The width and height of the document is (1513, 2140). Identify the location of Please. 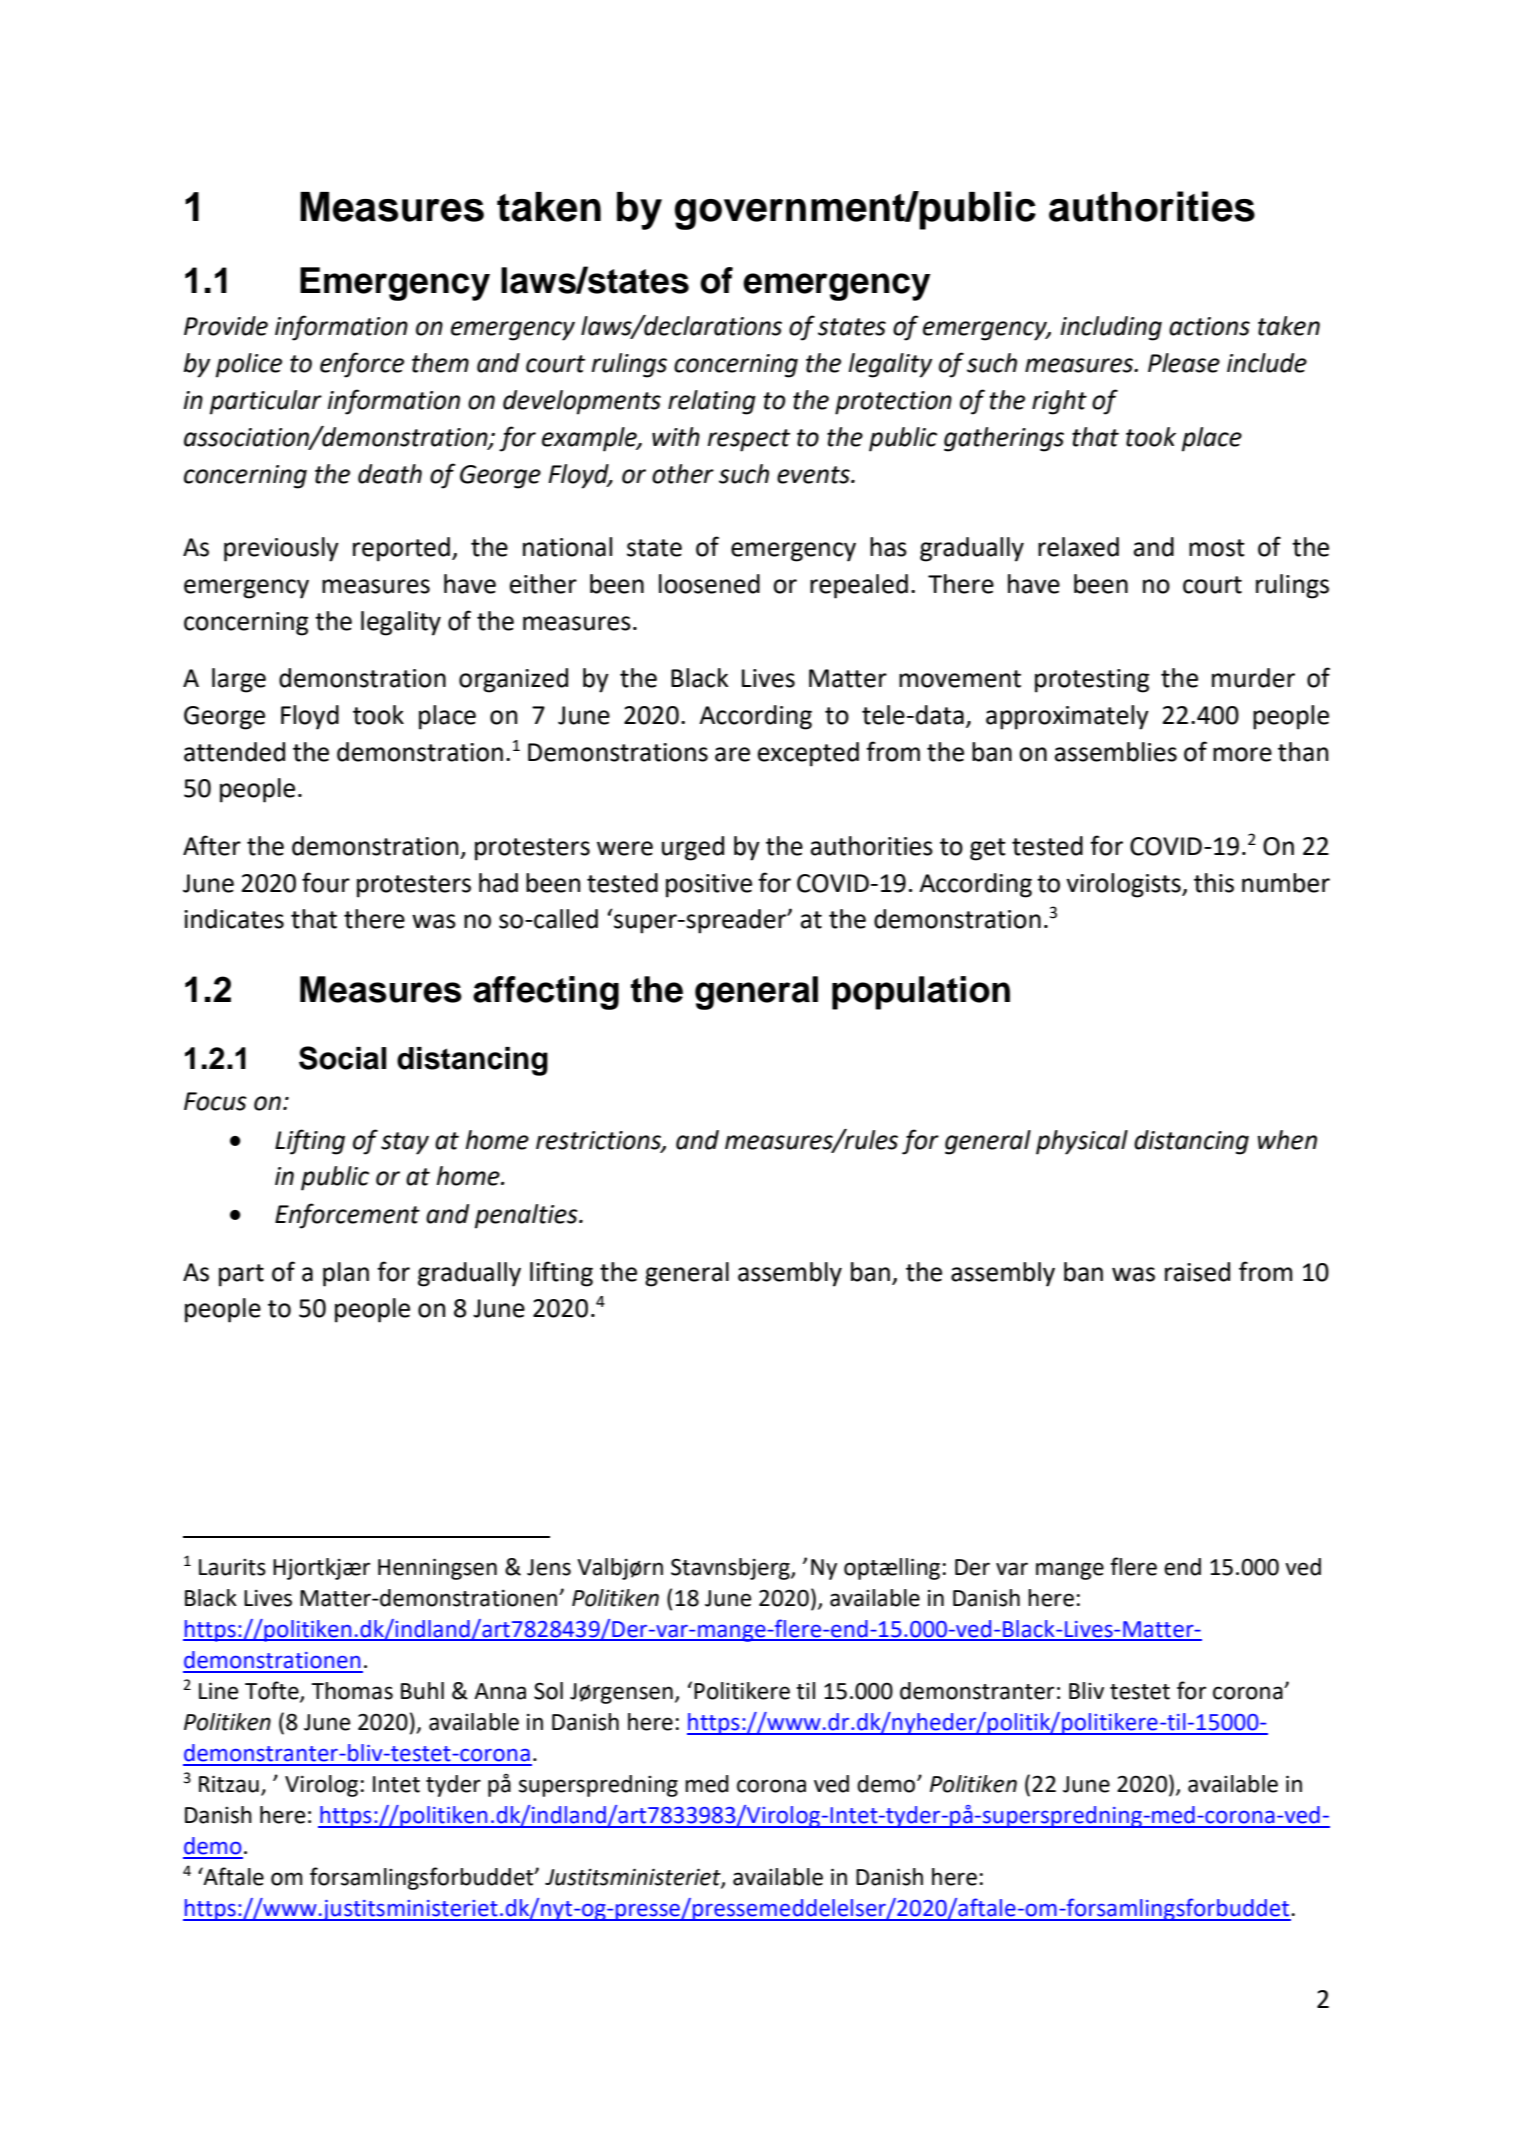
(1184, 363).
